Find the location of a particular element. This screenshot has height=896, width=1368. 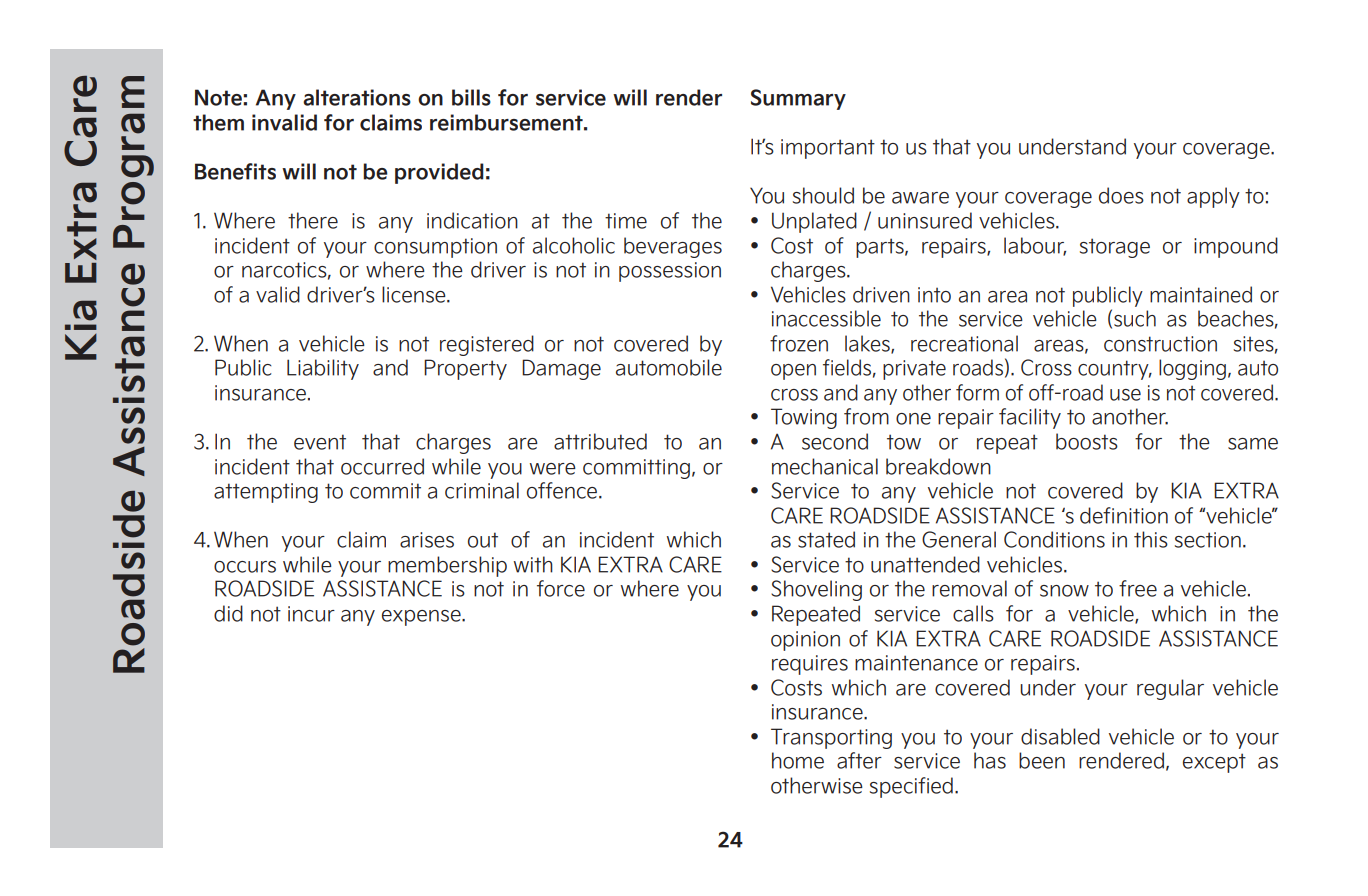

definition is located at coordinates (1124, 515).
